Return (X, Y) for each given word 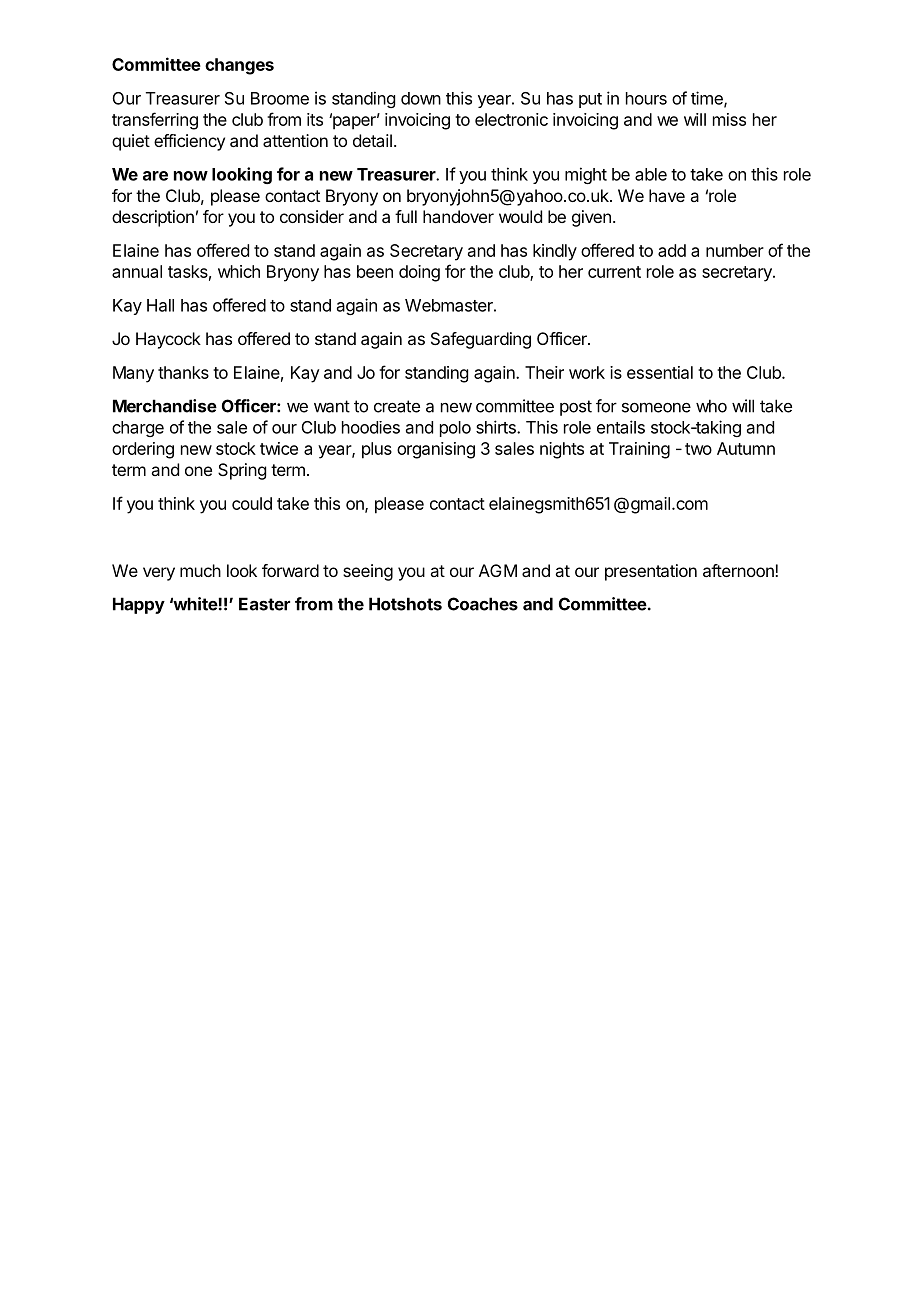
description (153, 218)
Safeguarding (481, 340)
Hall (160, 305)
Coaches (483, 604)
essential (660, 372)
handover (458, 216)
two (698, 449)
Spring (242, 471)
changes (239, 66)
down (421, 98)
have (667, 195)
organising (436, 450)
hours (646, 98)
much (200, 570)
